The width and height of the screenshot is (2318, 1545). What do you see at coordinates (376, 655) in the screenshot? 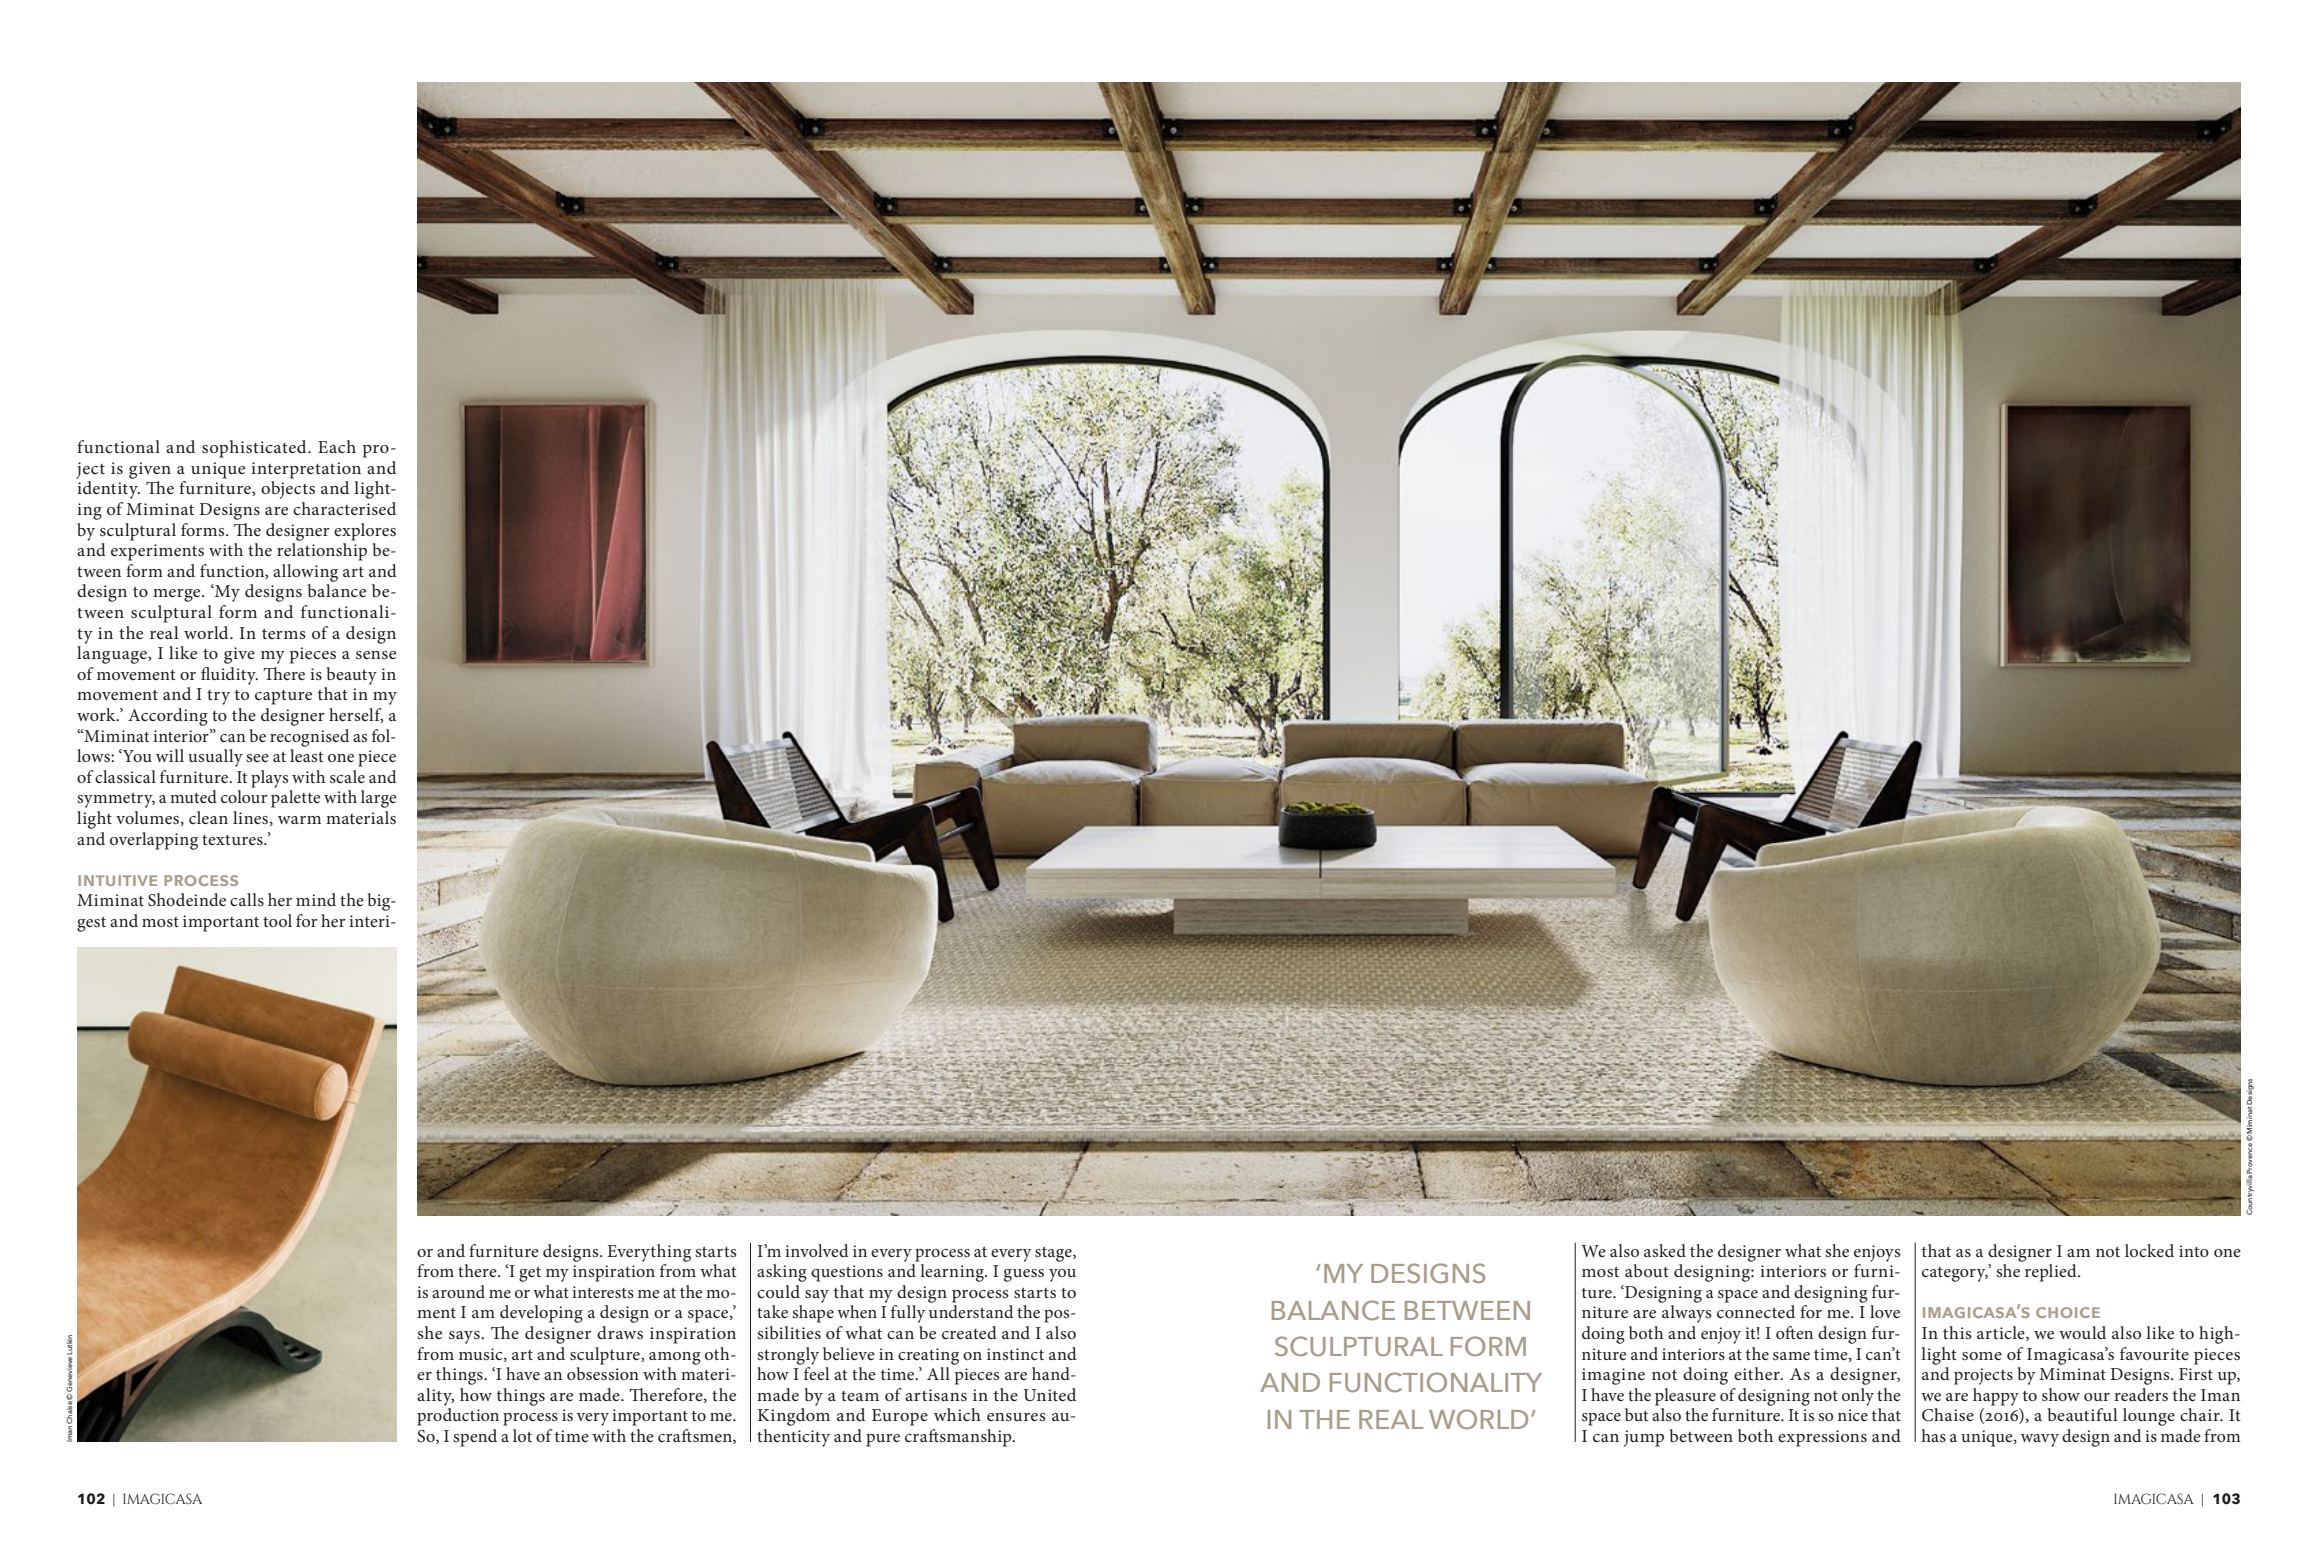
I see `sense` at bounding box center [376, 655].
